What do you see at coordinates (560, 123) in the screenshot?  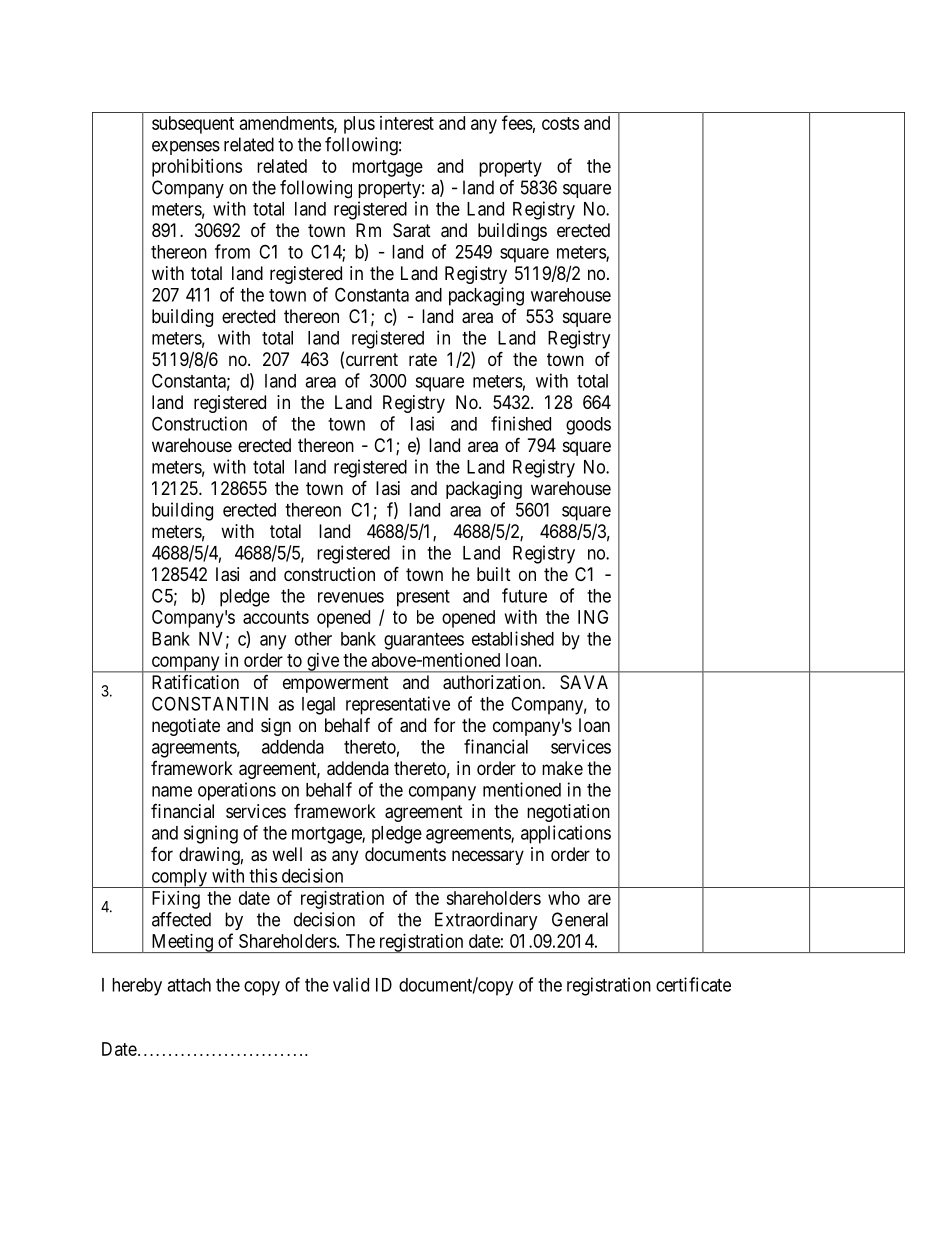 I see `costs` at bounding box center [560, 123].
